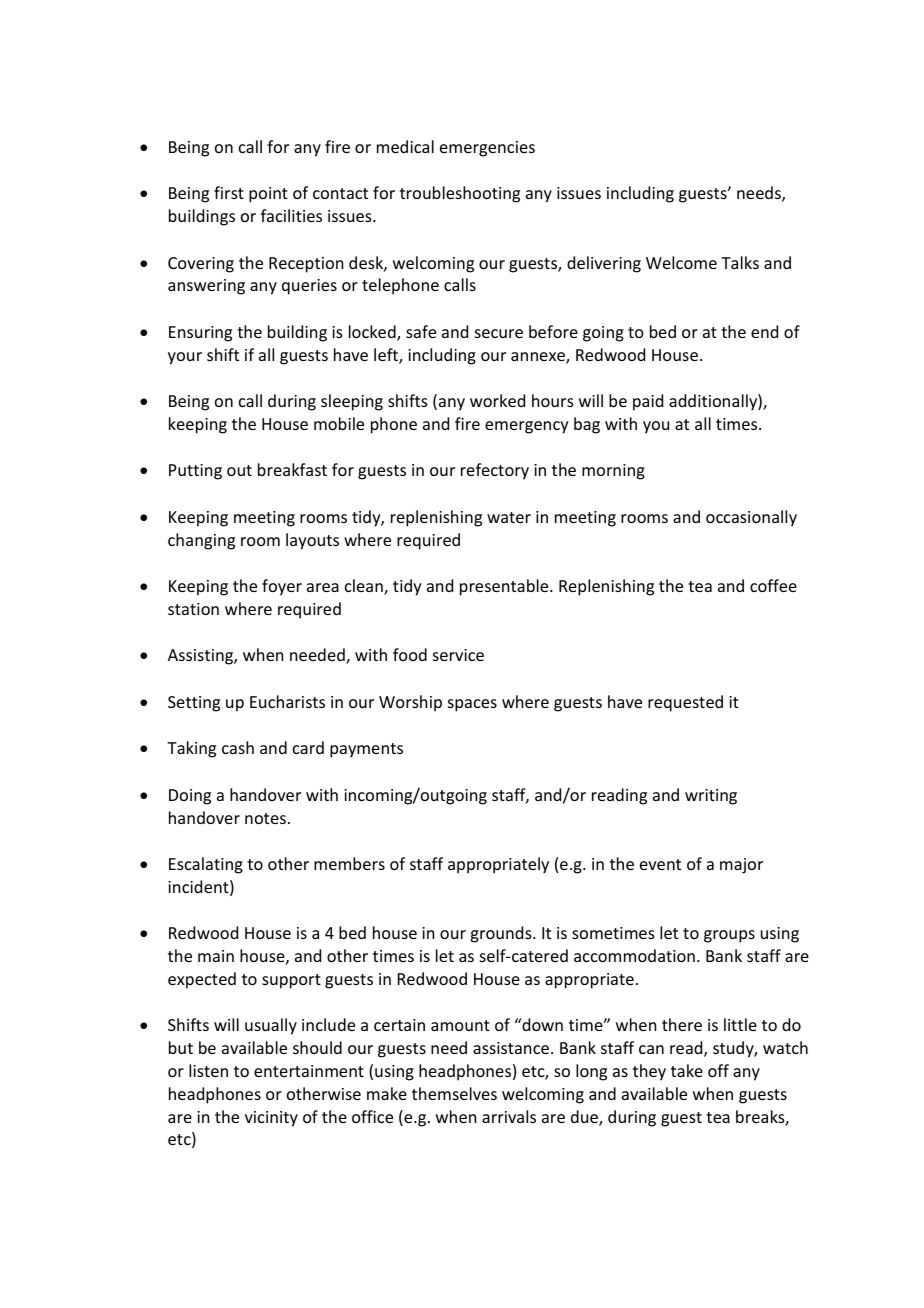 The height and width of the screenshot is (1308, 924). I want to click on foyer, so click(282, 587).
